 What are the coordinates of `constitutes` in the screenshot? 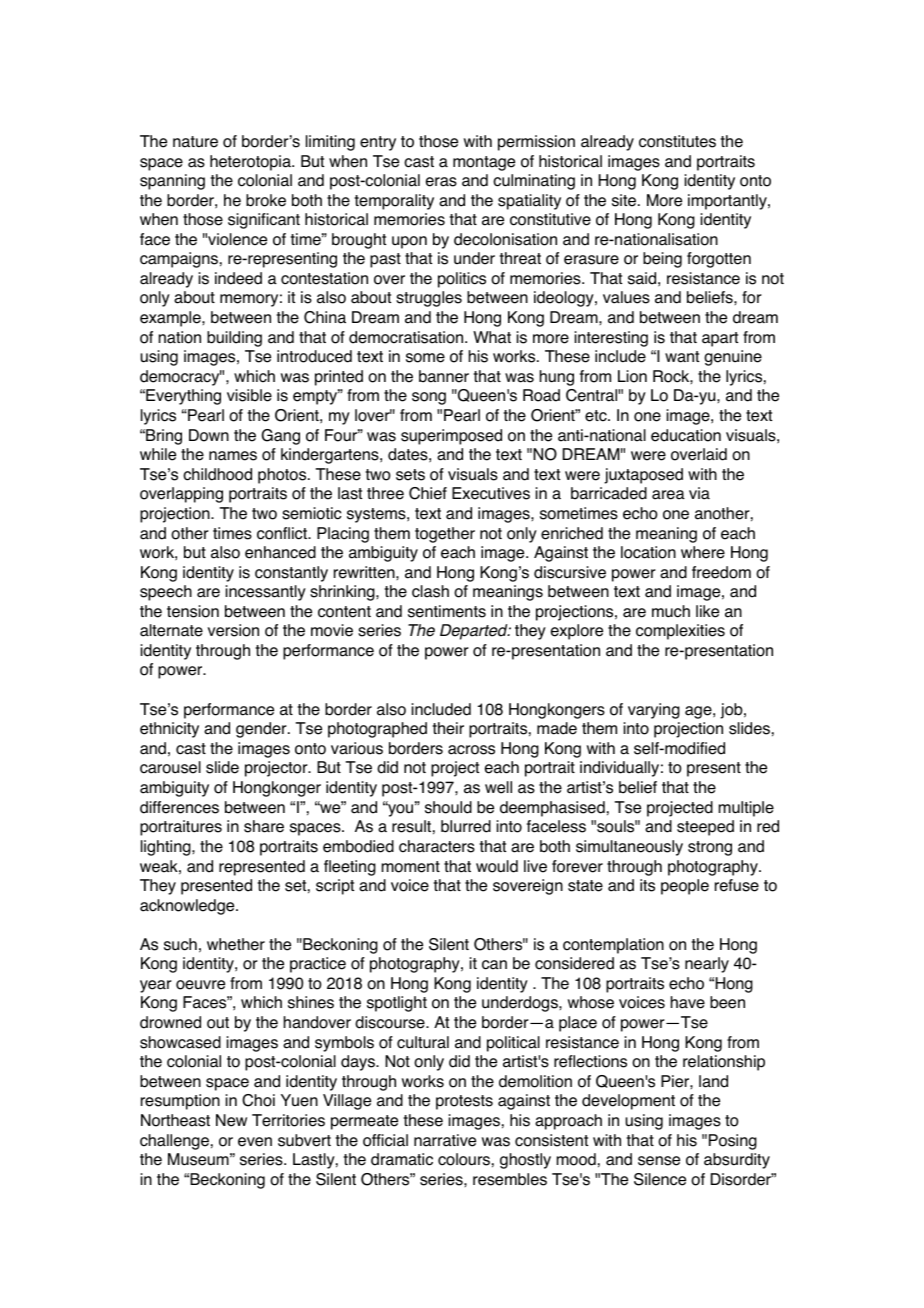 It's located at (677, 141).
